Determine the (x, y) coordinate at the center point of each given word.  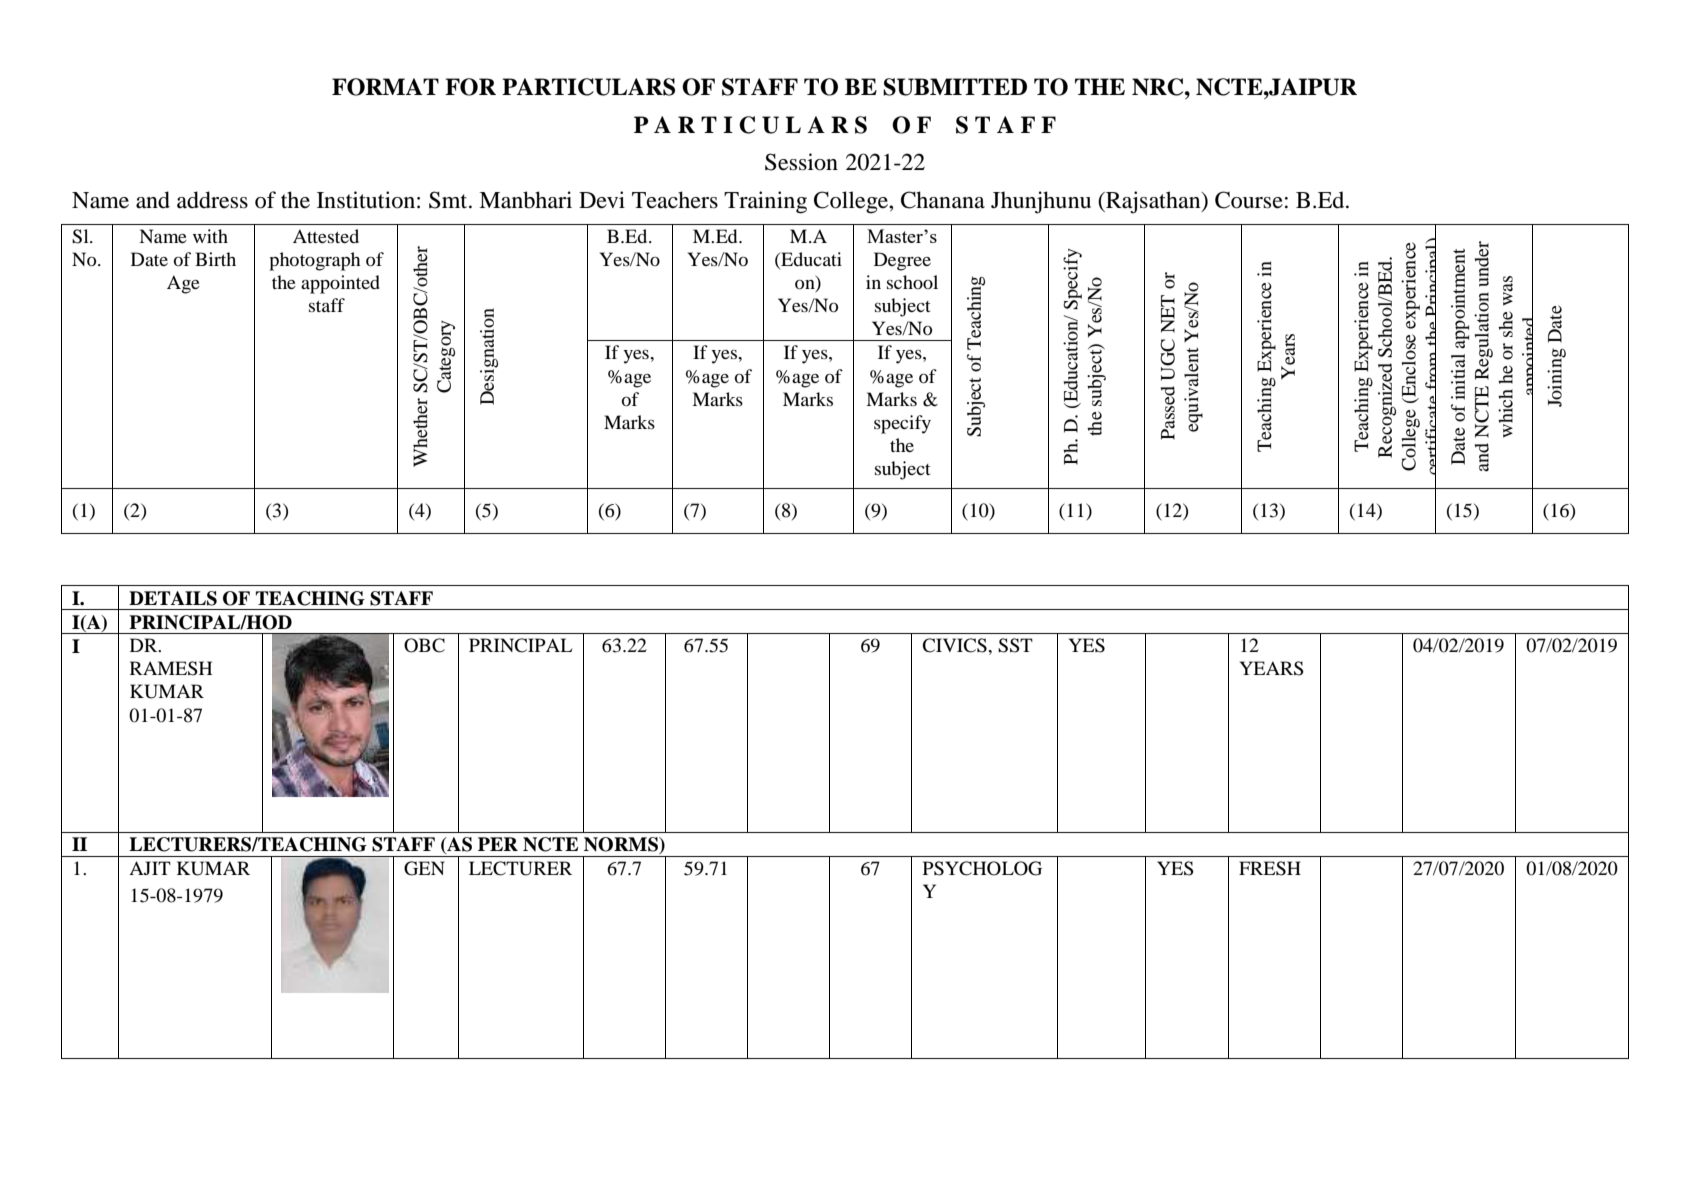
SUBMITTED (955, 87)
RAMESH (171, 668)
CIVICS (955, 645)
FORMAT (385, 87)
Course (1249, 200)
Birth (215, 259)
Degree (902, 261)
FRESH (1270, 868)
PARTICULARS (588, 87)
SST (1015, 645)
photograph (314, 261)
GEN (424, 868)
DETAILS (173, 598)
